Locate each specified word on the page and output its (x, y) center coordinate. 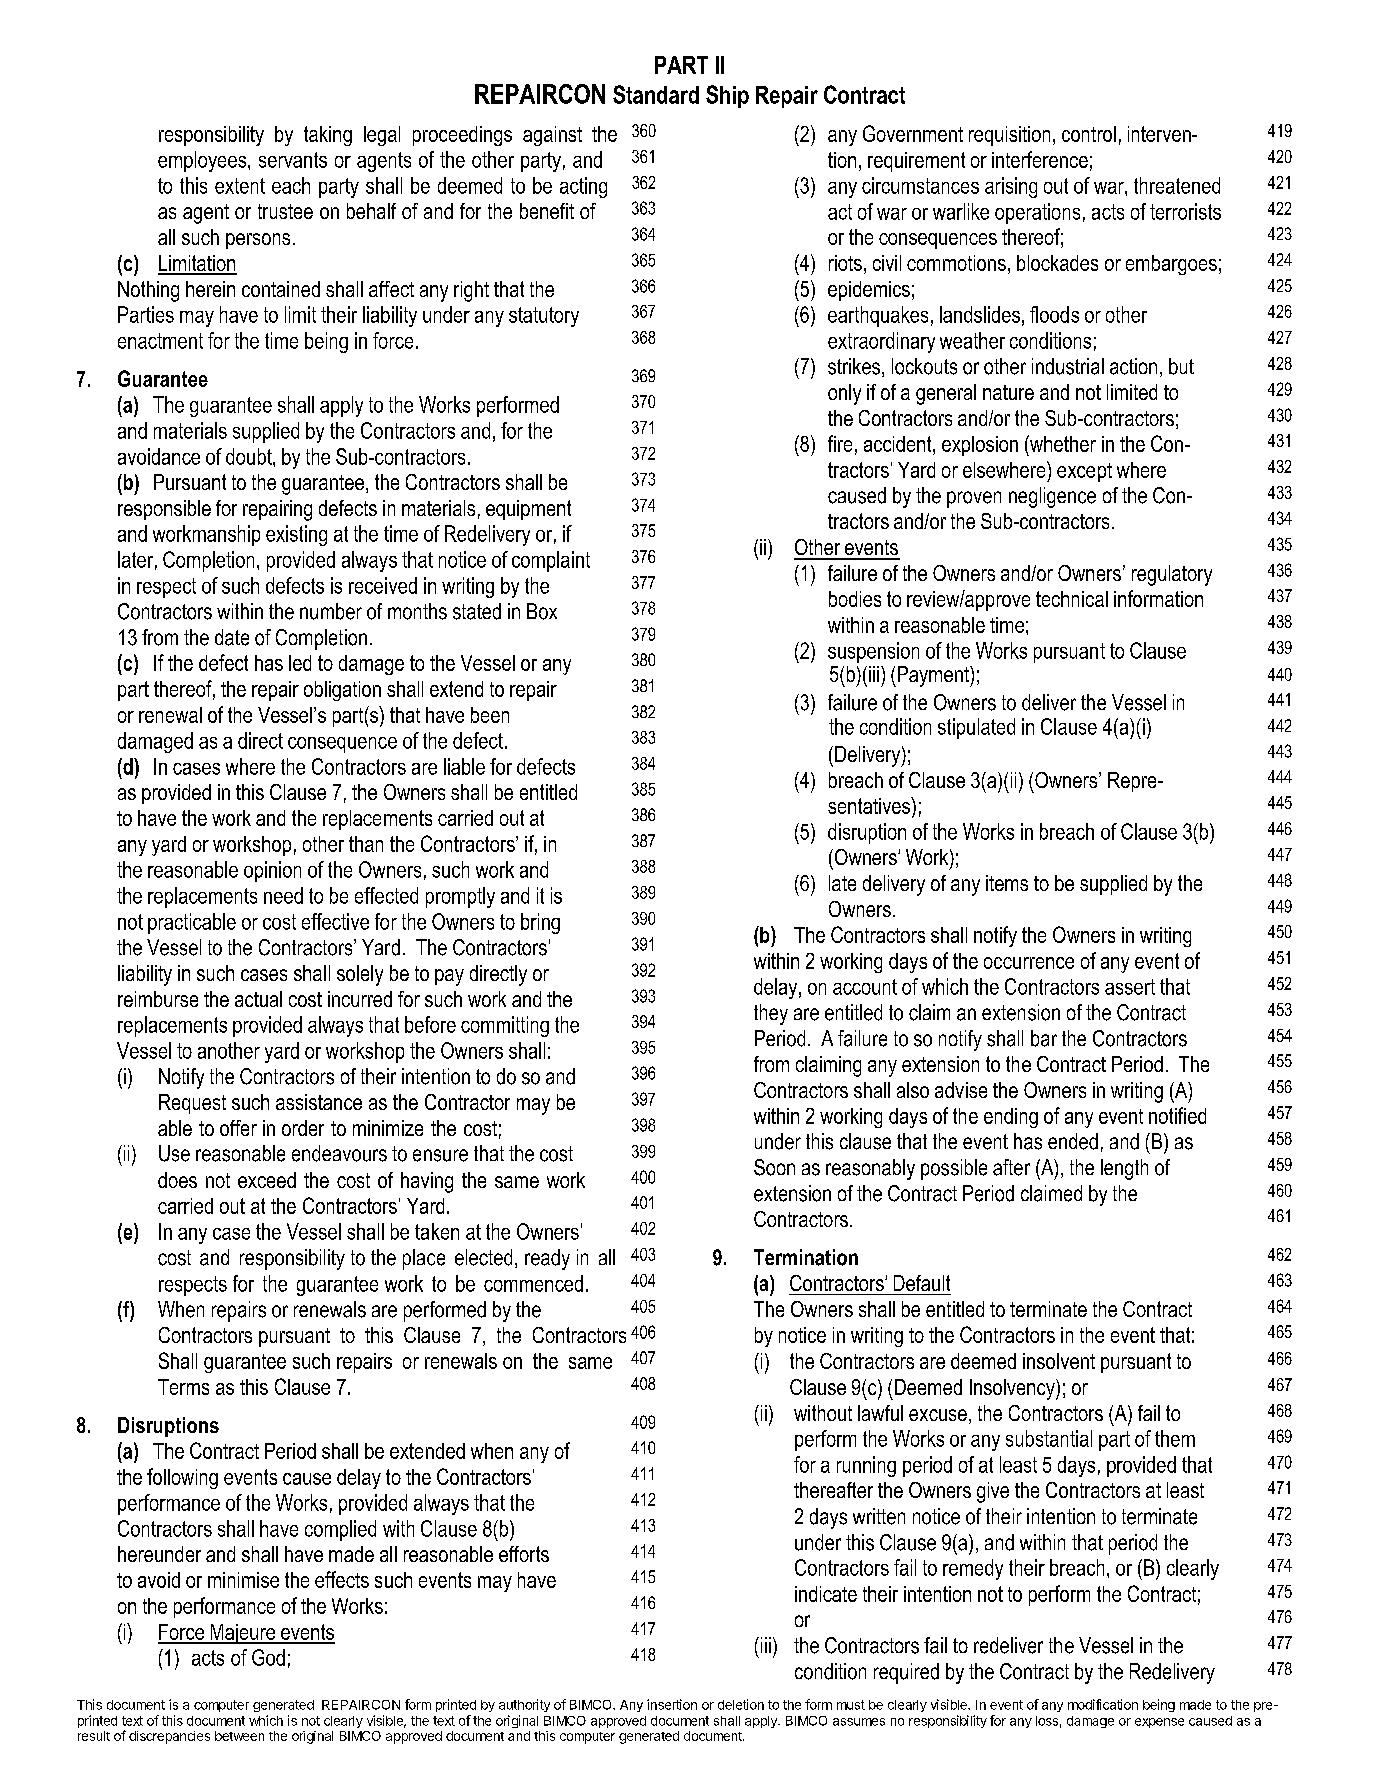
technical (1072, 599)
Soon (774, 1167)
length (1124, 1169)
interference (1040, 159)
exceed (267, 1180)
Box (542, 611)
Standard (656, 94)
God (268, 1657)
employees (203, 161)
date (232, 637)
